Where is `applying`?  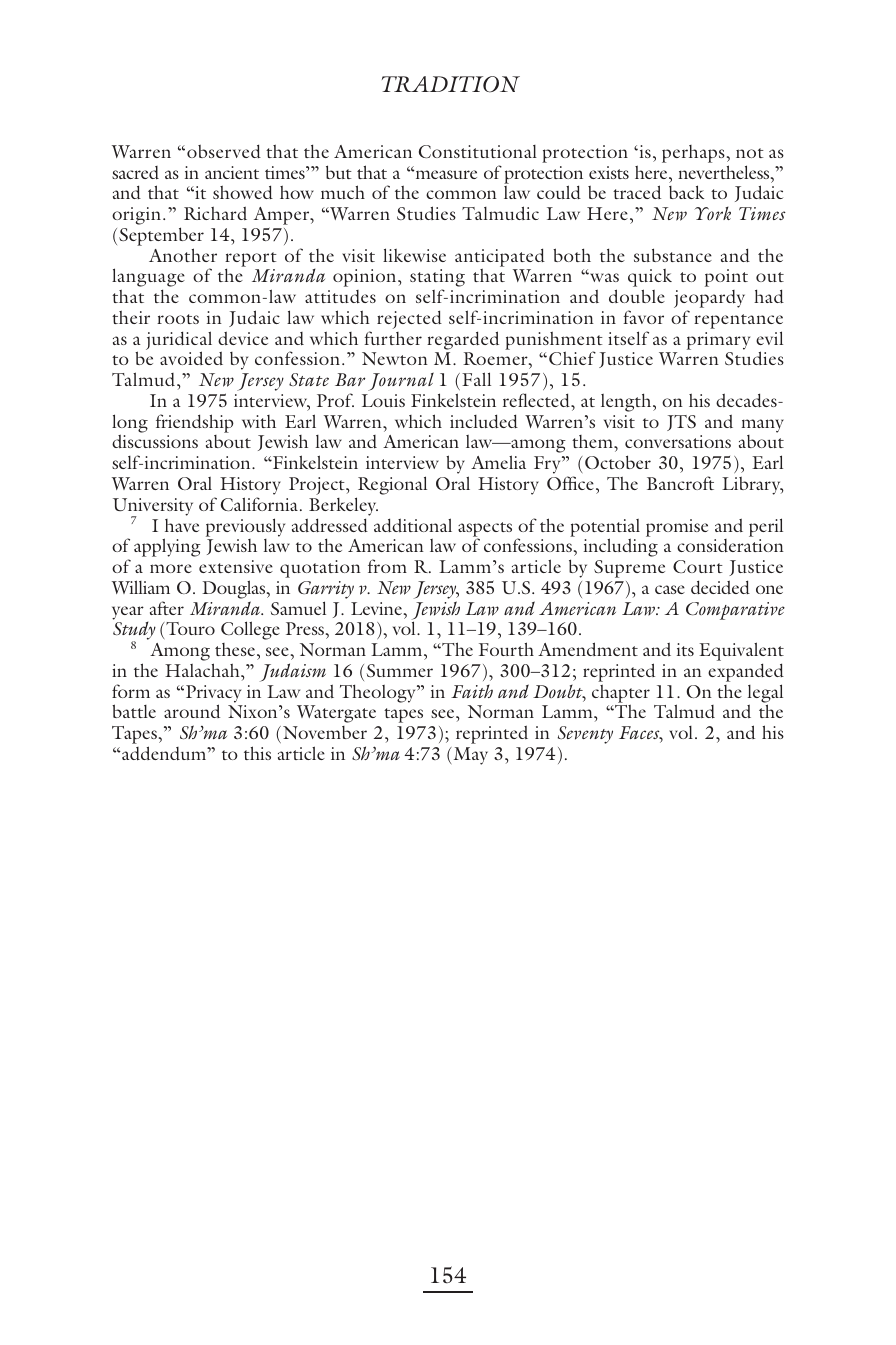
applying is located at coordinates (167, 547).
